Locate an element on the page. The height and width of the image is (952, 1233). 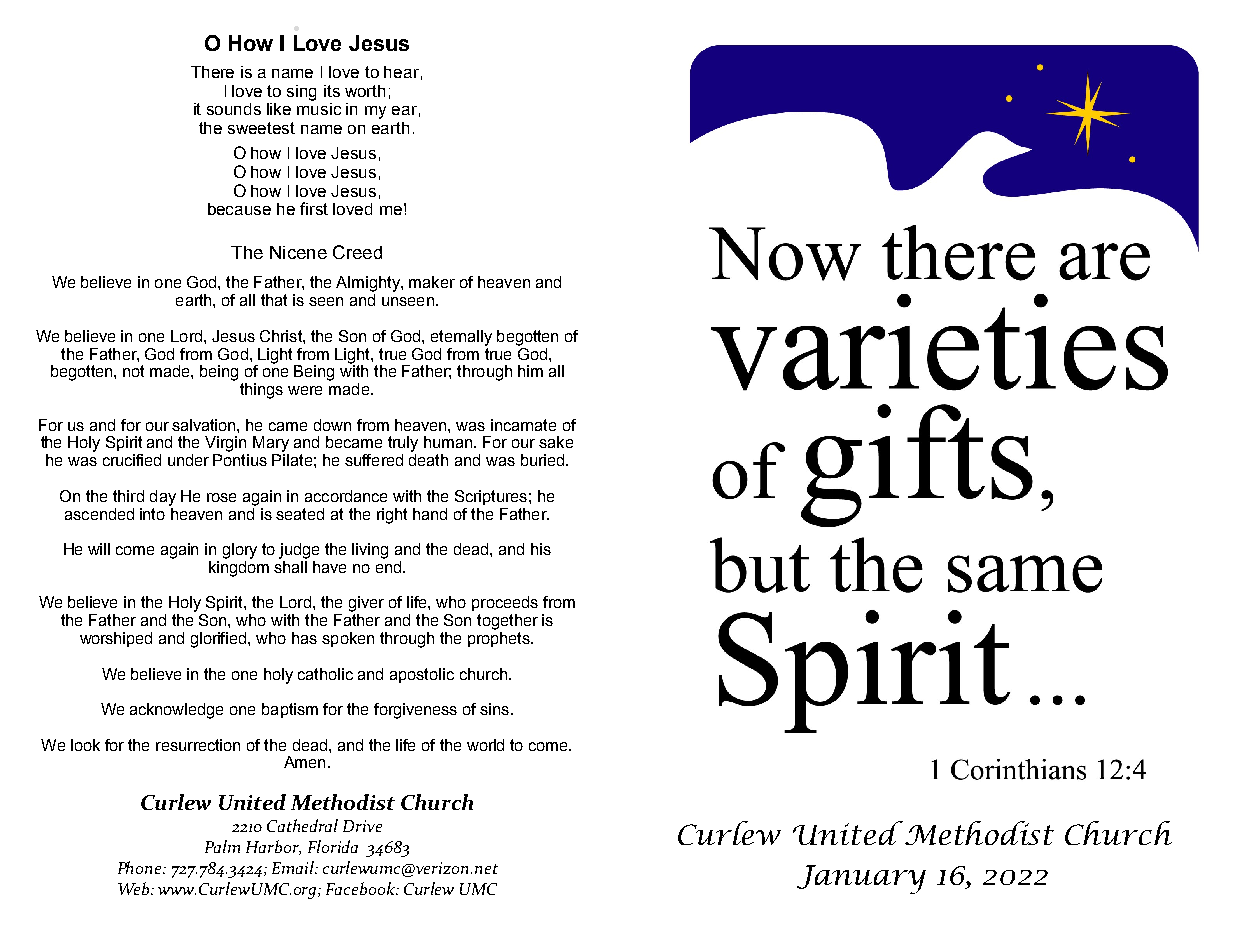
his is located at coordinates (541, 549).
